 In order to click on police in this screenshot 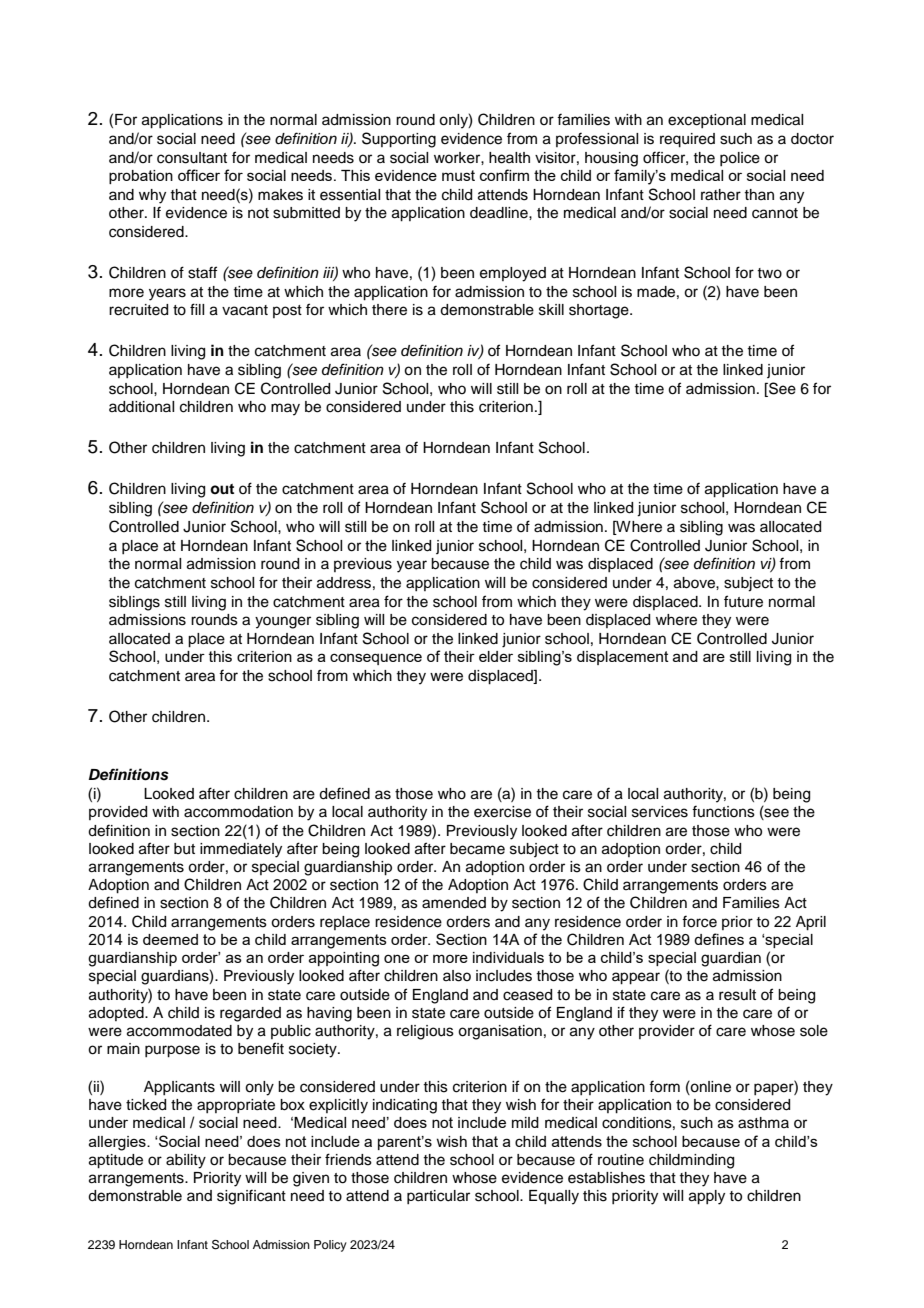, I will do `click(740, 159)`.
